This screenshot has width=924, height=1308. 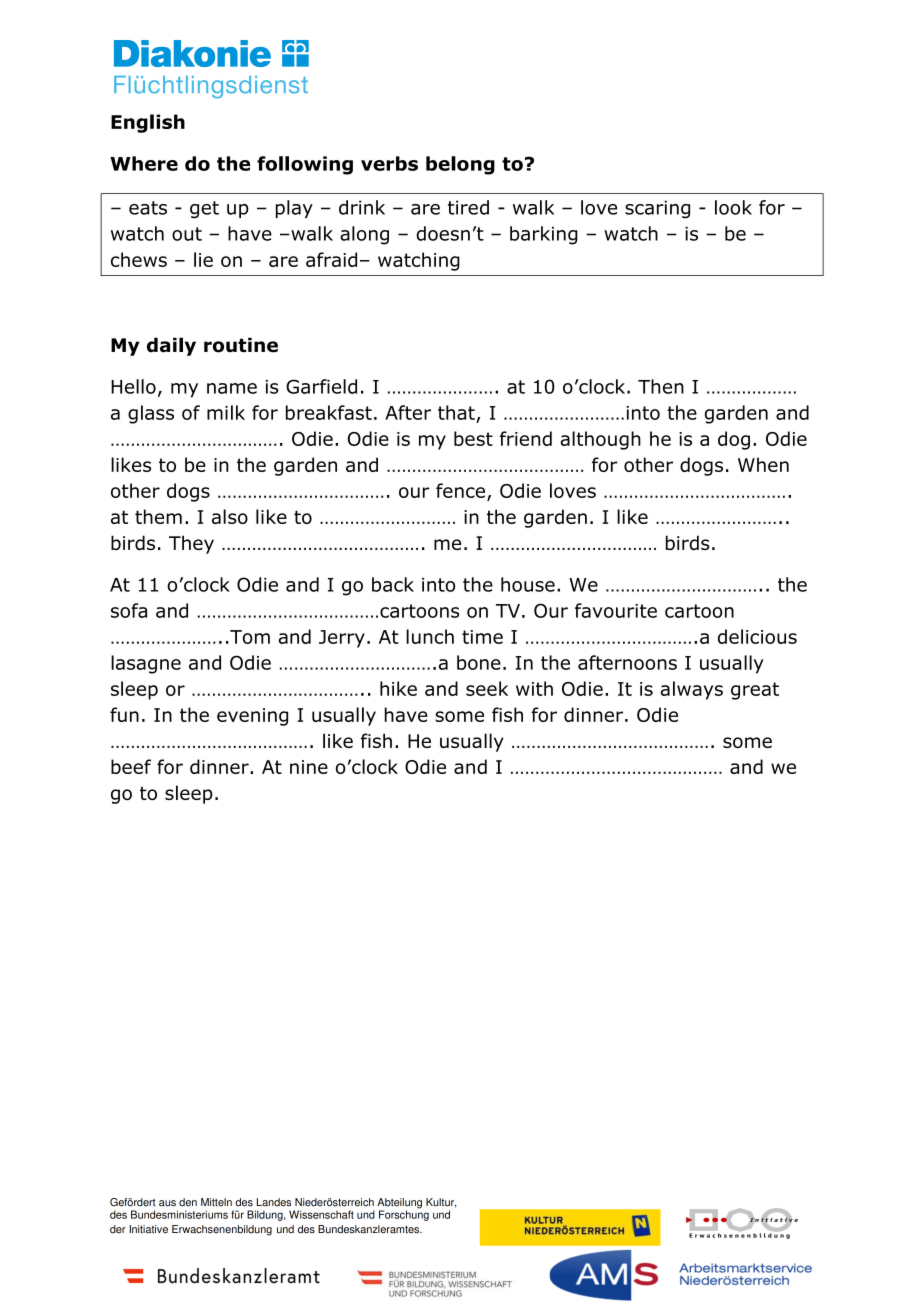 What do you see at coordinates (149, 1229) in the screenshot?
I see `Initiative` at bounding box center [149, 1229].
